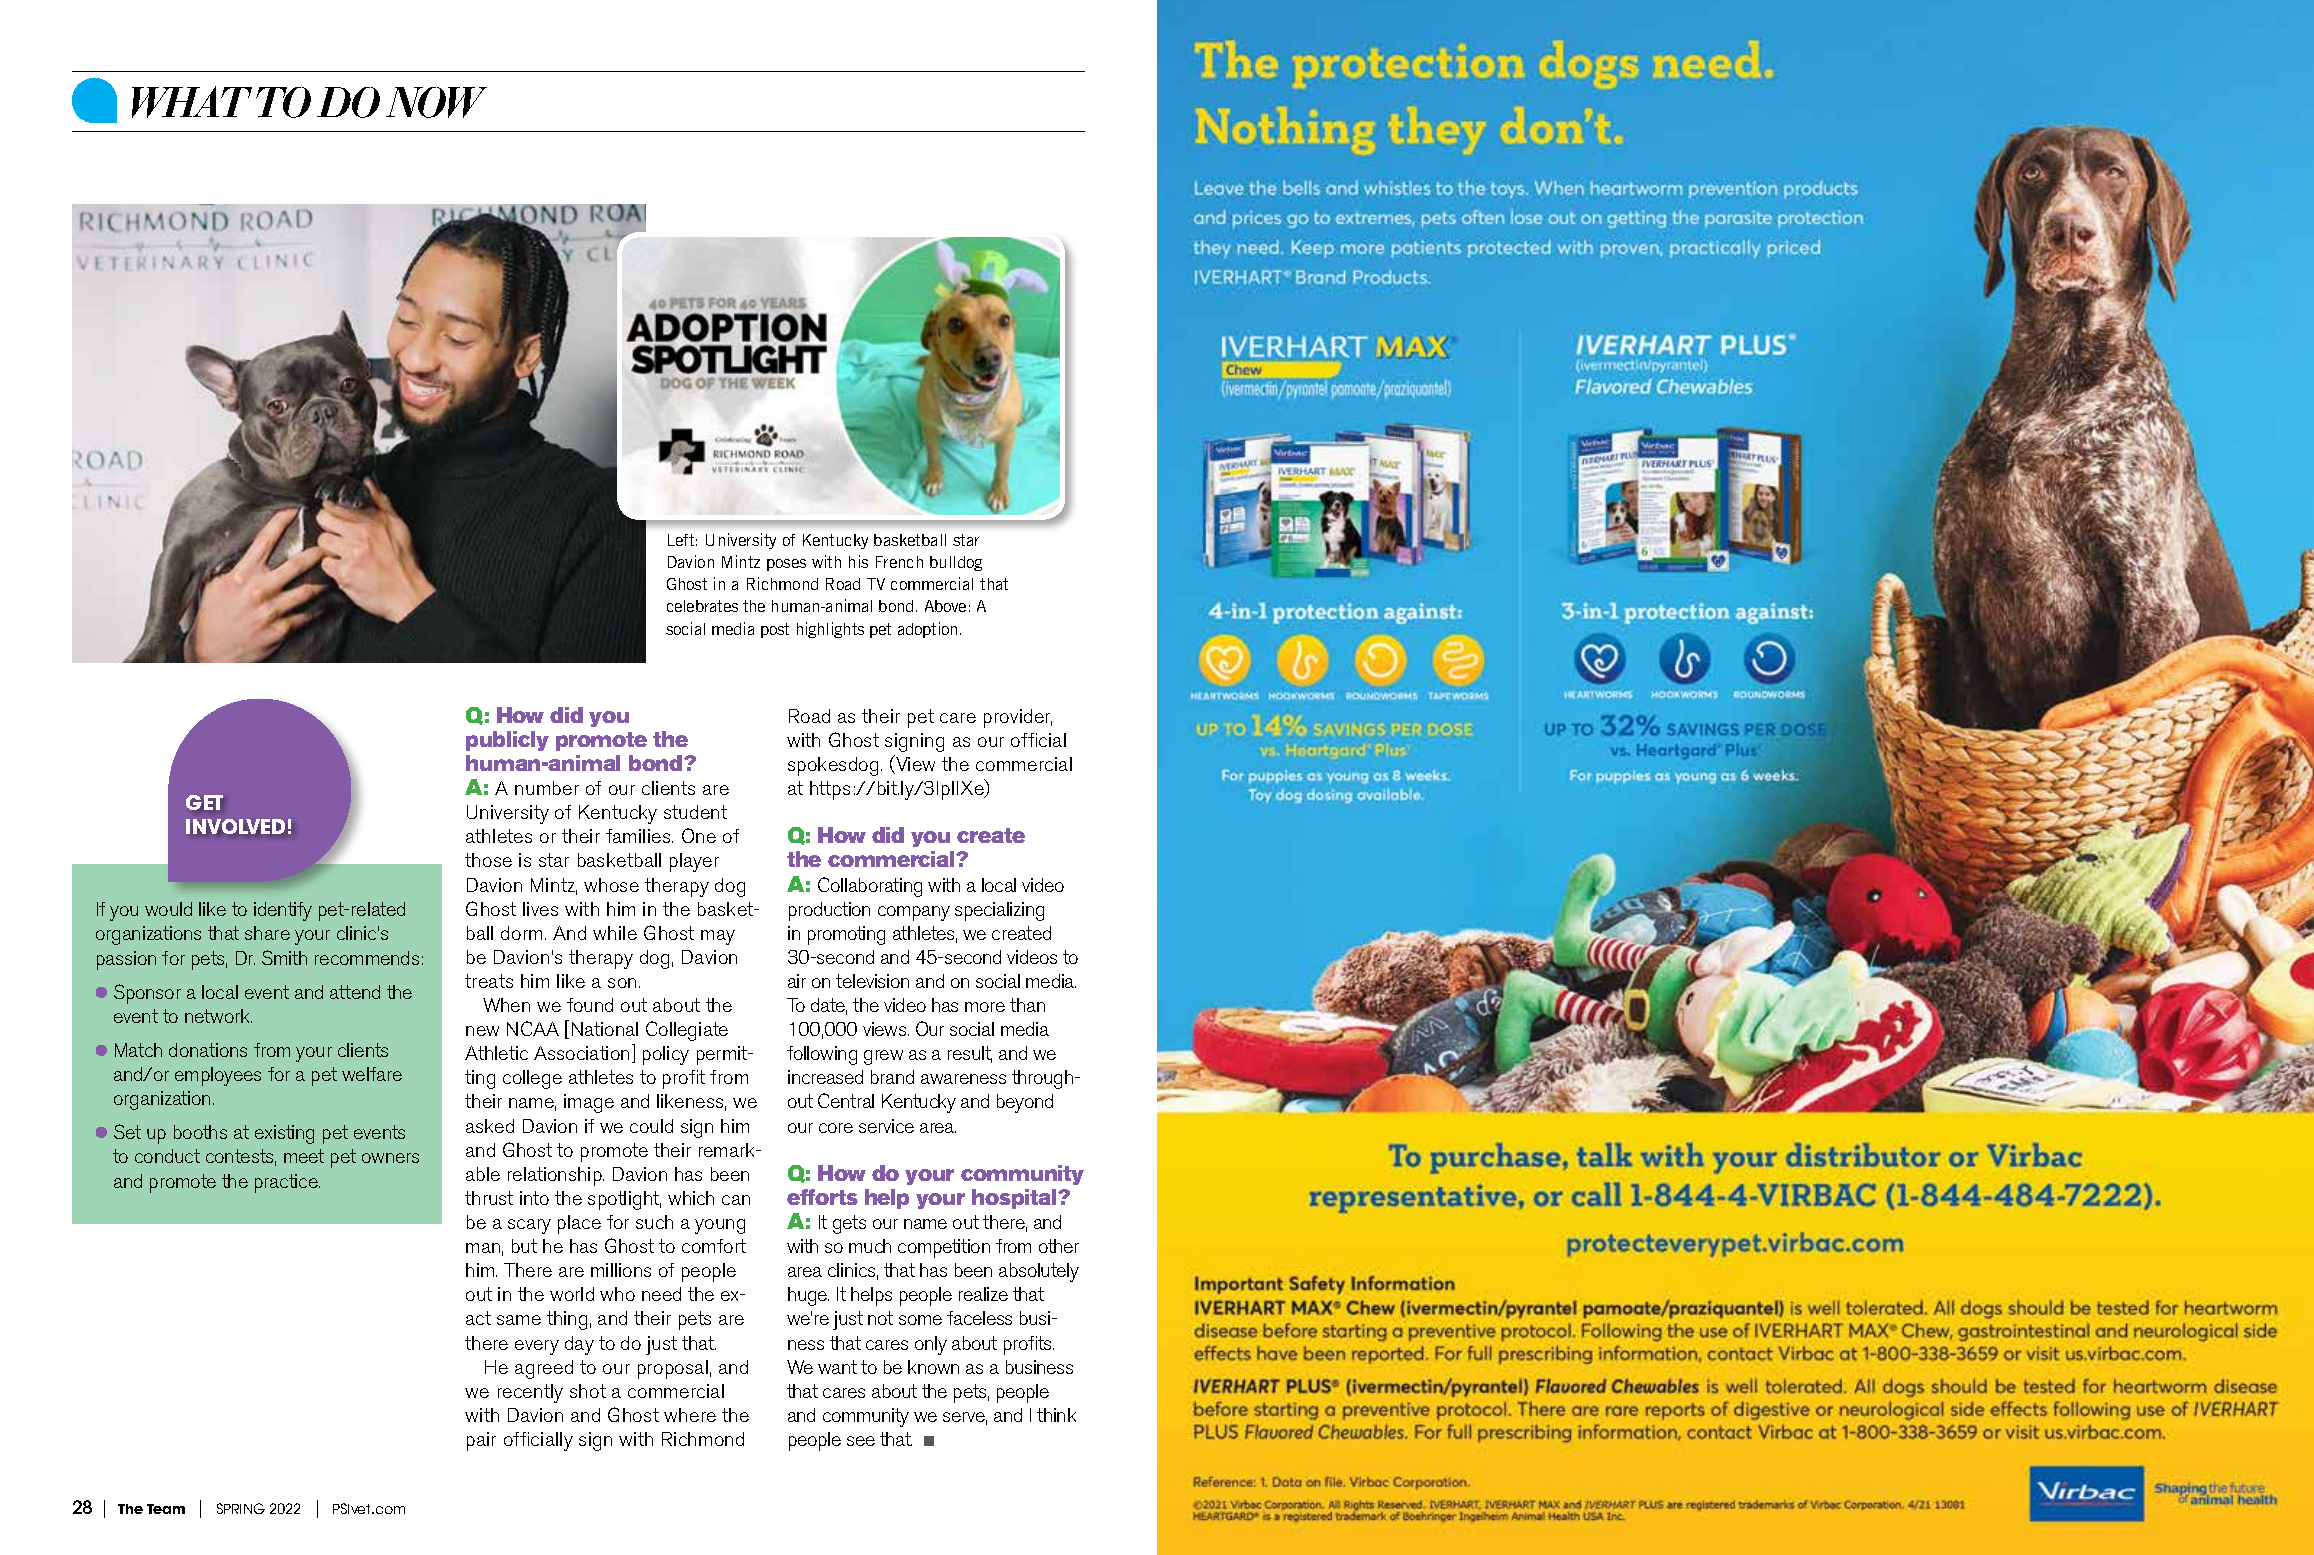  I want to click on poses, so click(786, 565).
